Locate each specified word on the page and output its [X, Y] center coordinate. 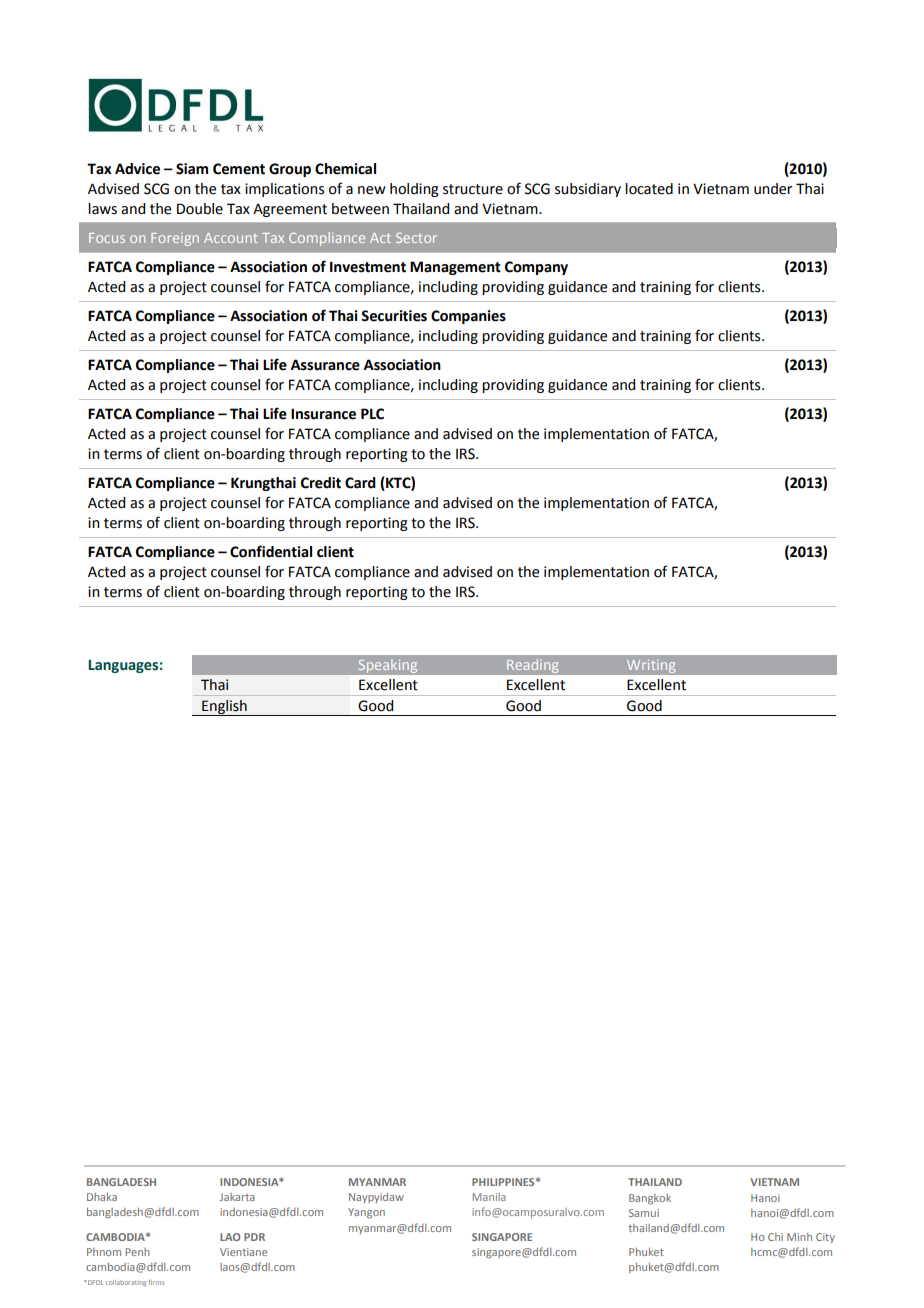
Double [200, 209]
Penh [137, 1252]
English [224, 708]
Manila [489, 1197]
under [773, 189]
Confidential [271, 551]
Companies [468, 317]
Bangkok [650, 1199]
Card [360, 483]
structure [473, 189]
